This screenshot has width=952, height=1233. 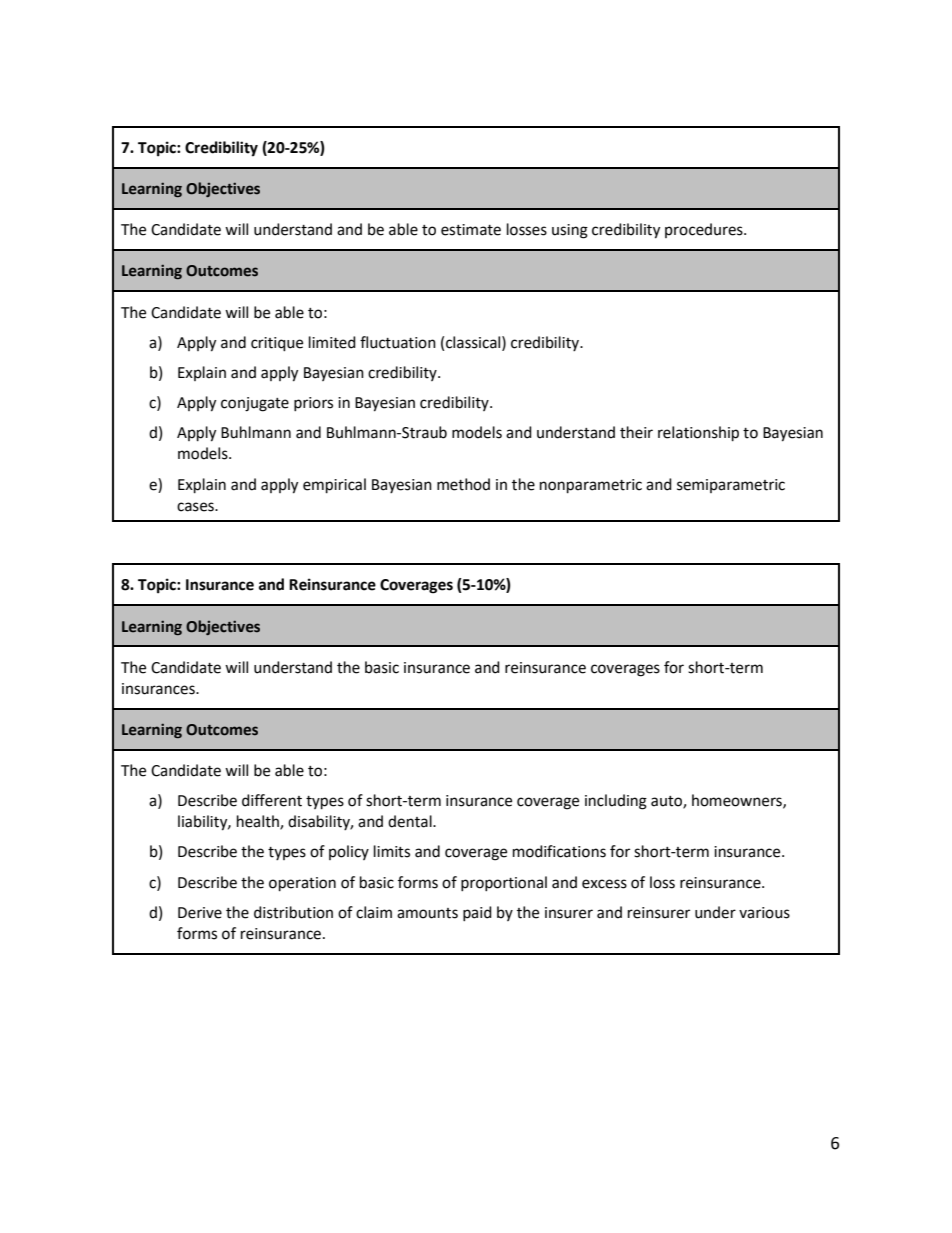 What do you see at coordinates (705, 230) in the screenshot?
I see `procedures` at bounding box center [705, 230].
